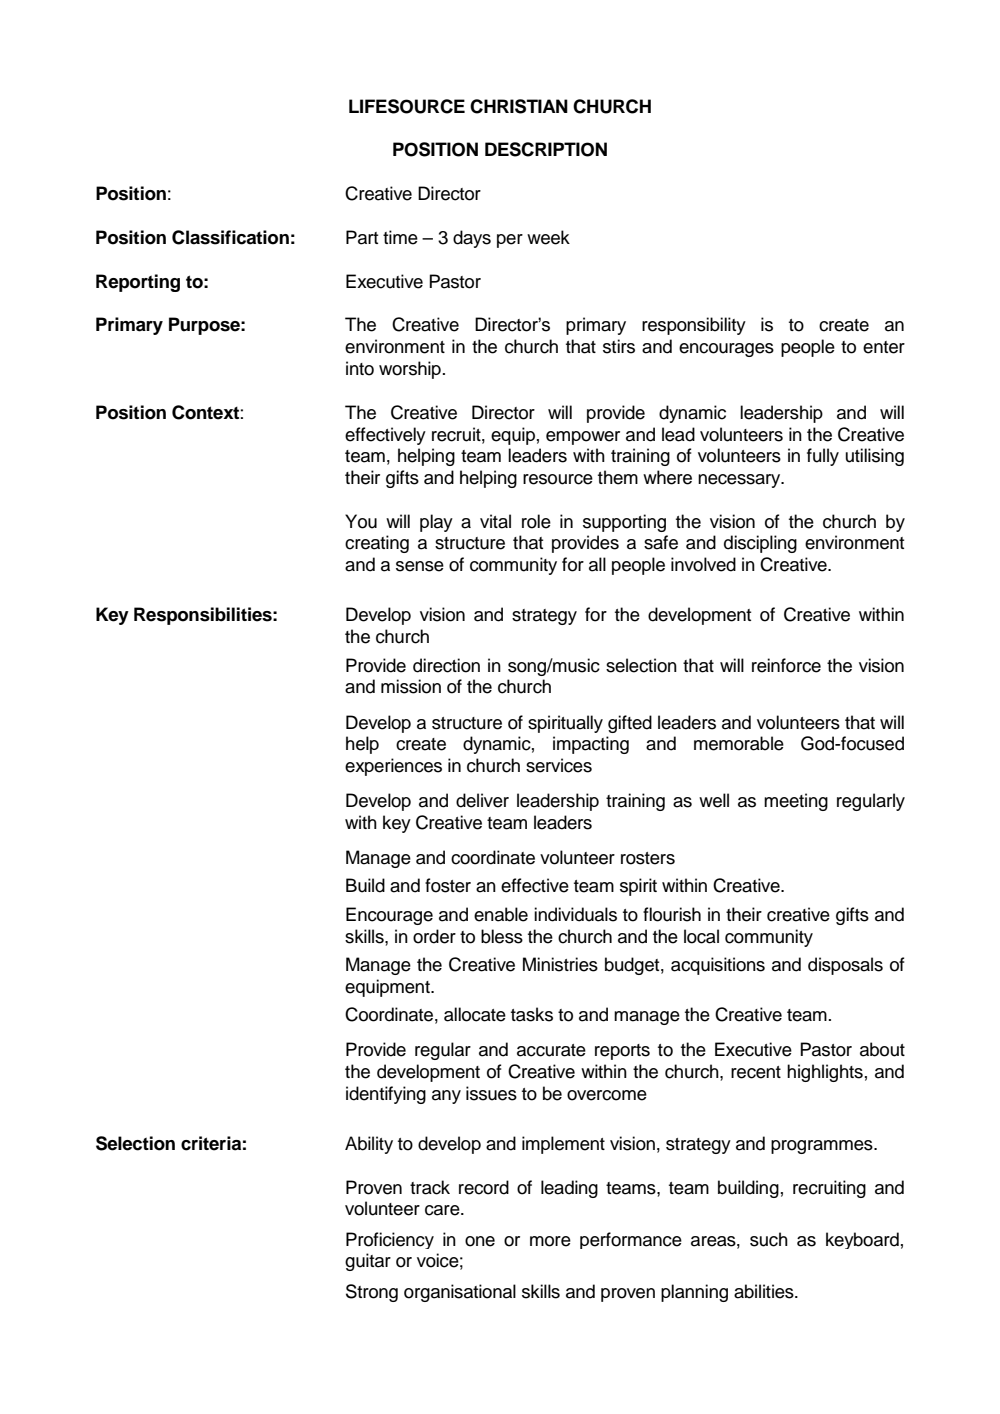 This image has height=1414, width=1000. What do you see at coordinates (411, 686) in the image?
I see `mission` at bounding box center [411, 686].
